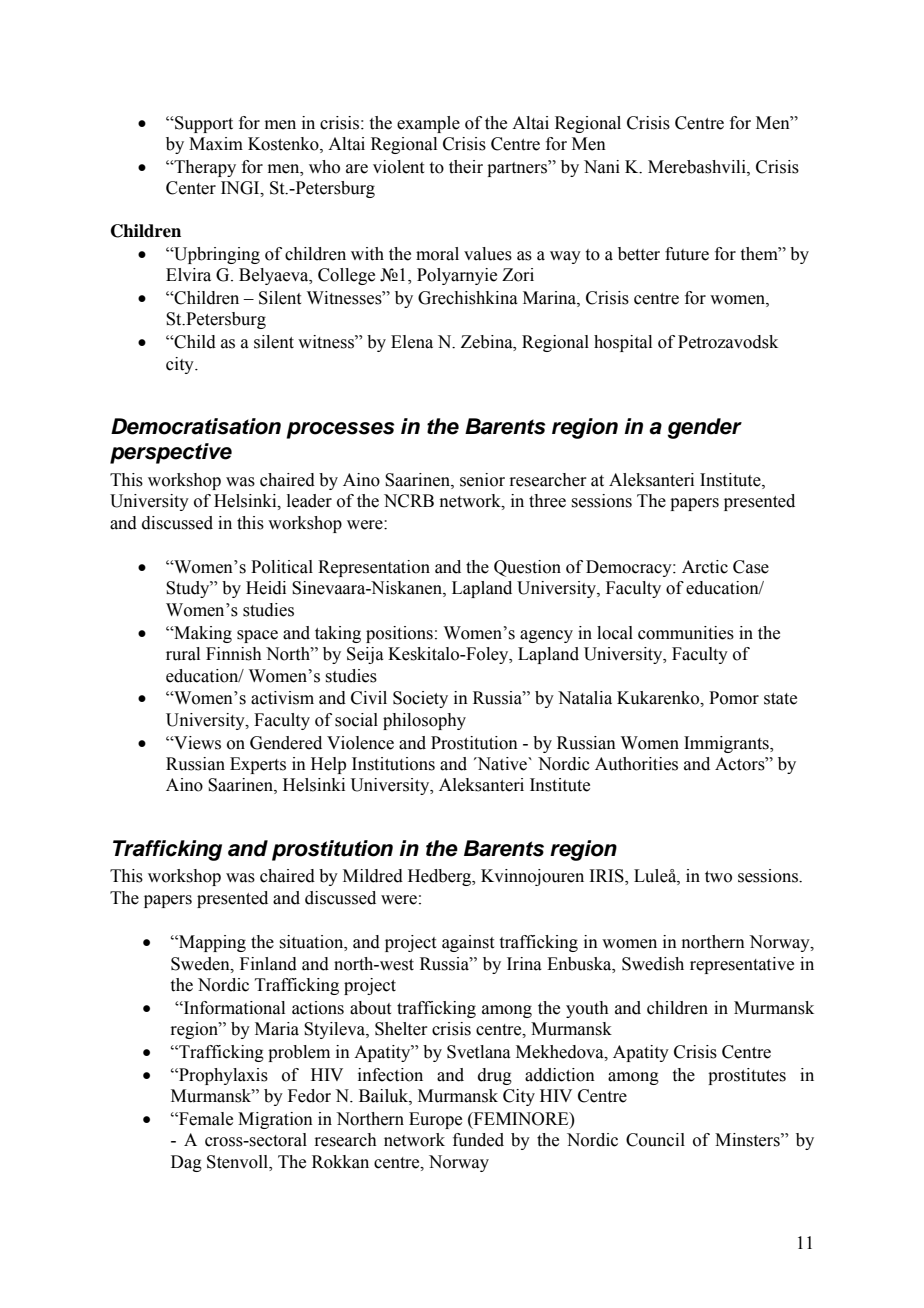 The height and width of the image is (1308, 924). Describe the element at coordinates (655, 1140) in the image. I see `Council` at that location.
